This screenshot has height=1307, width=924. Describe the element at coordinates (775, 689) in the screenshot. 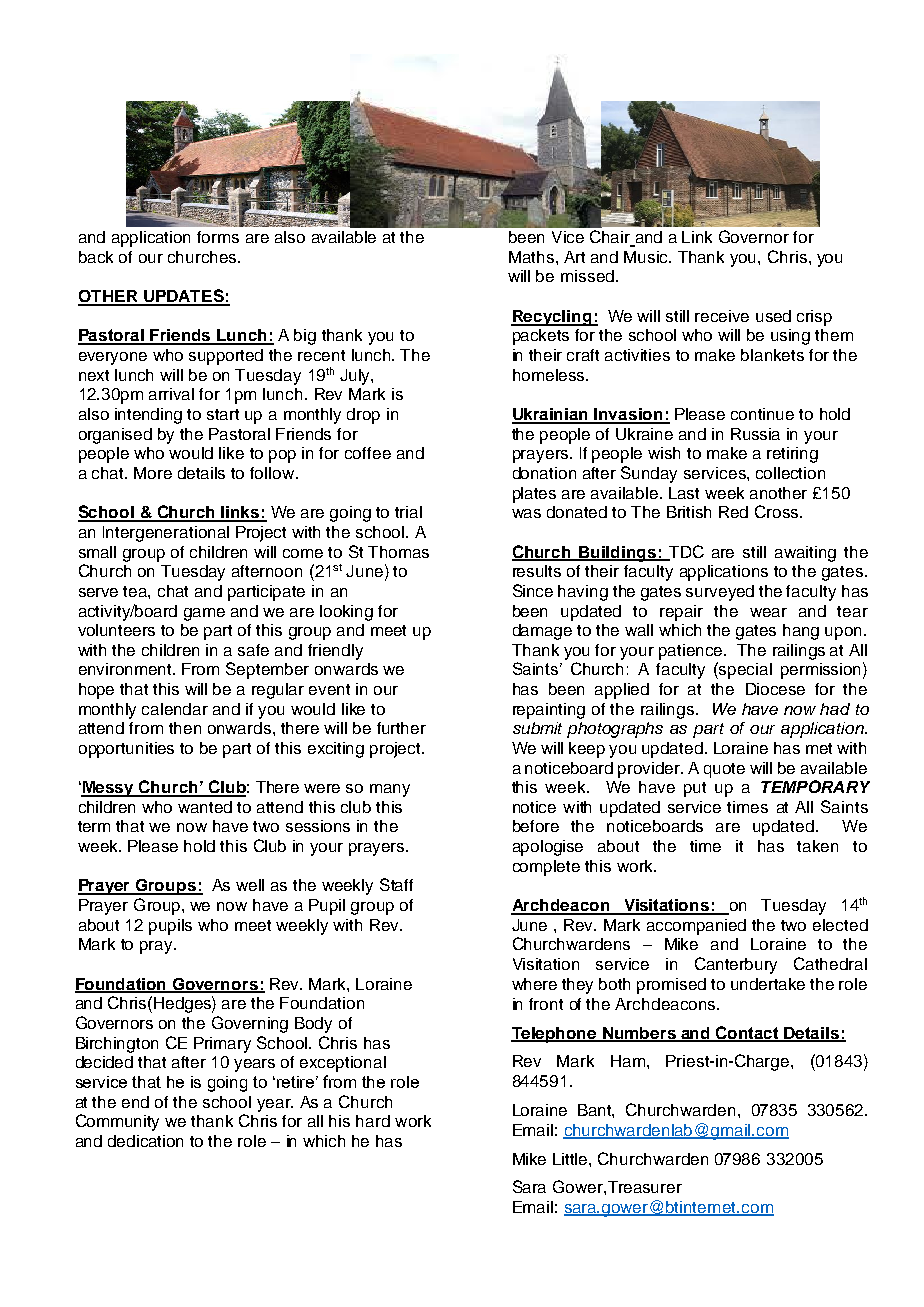

I see `Diocese` at that location.
